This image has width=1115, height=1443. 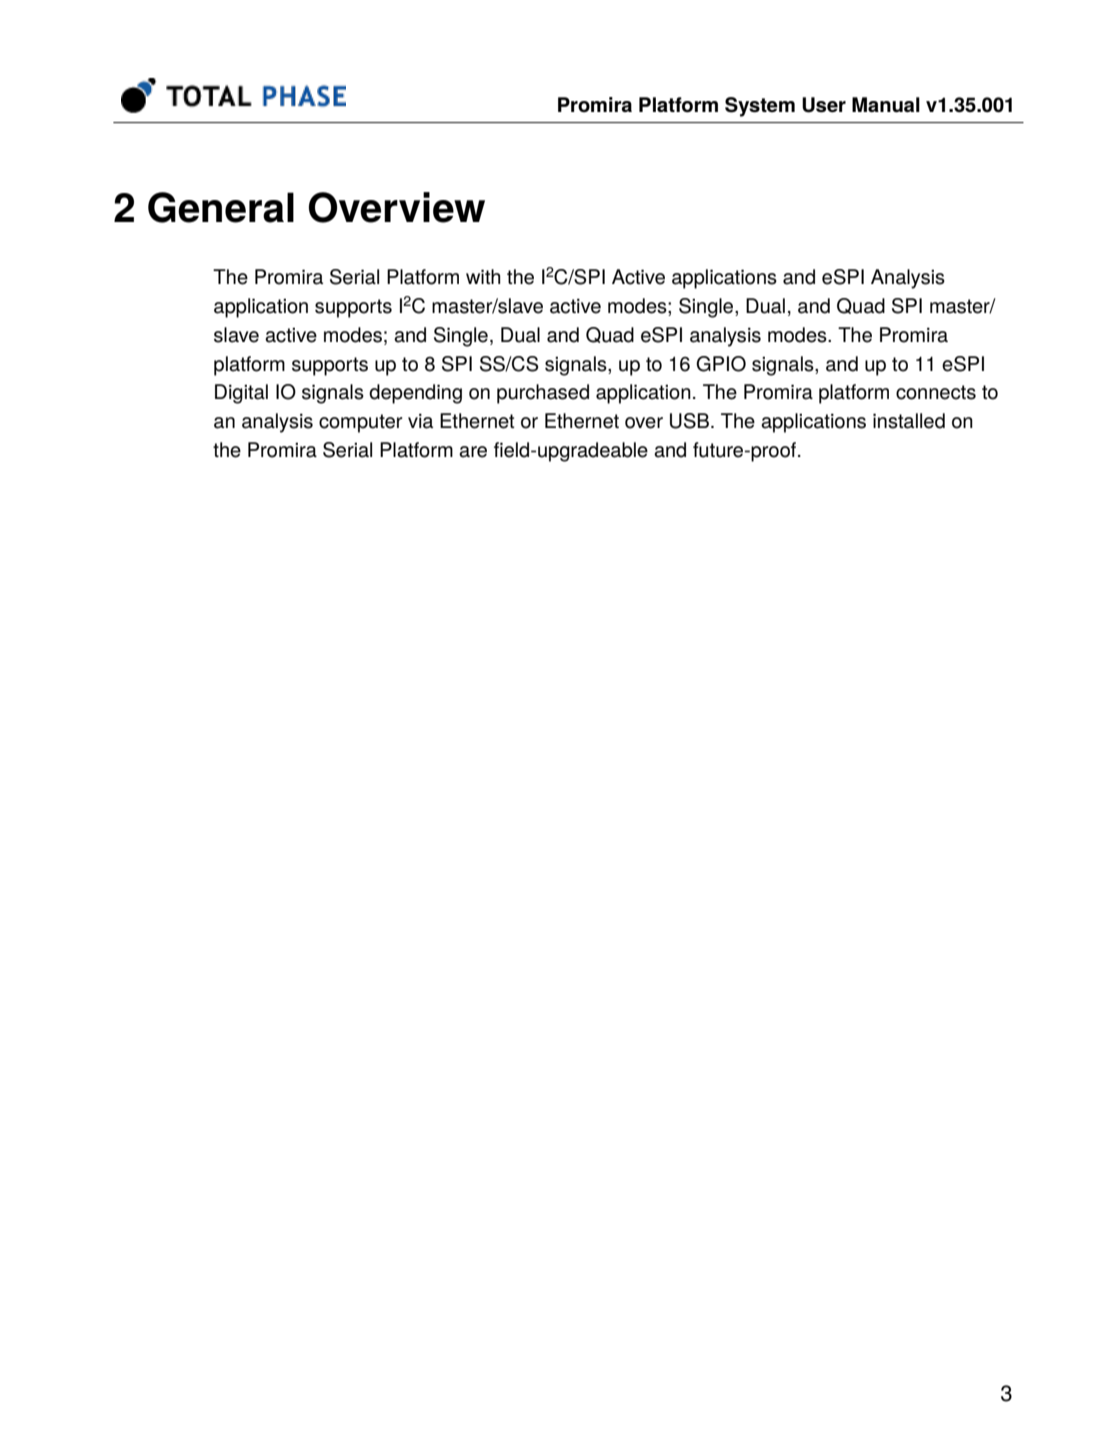 What do you see at coordinates (221, 207) in the image?
I see `General` at bounding box center [221, 207].
